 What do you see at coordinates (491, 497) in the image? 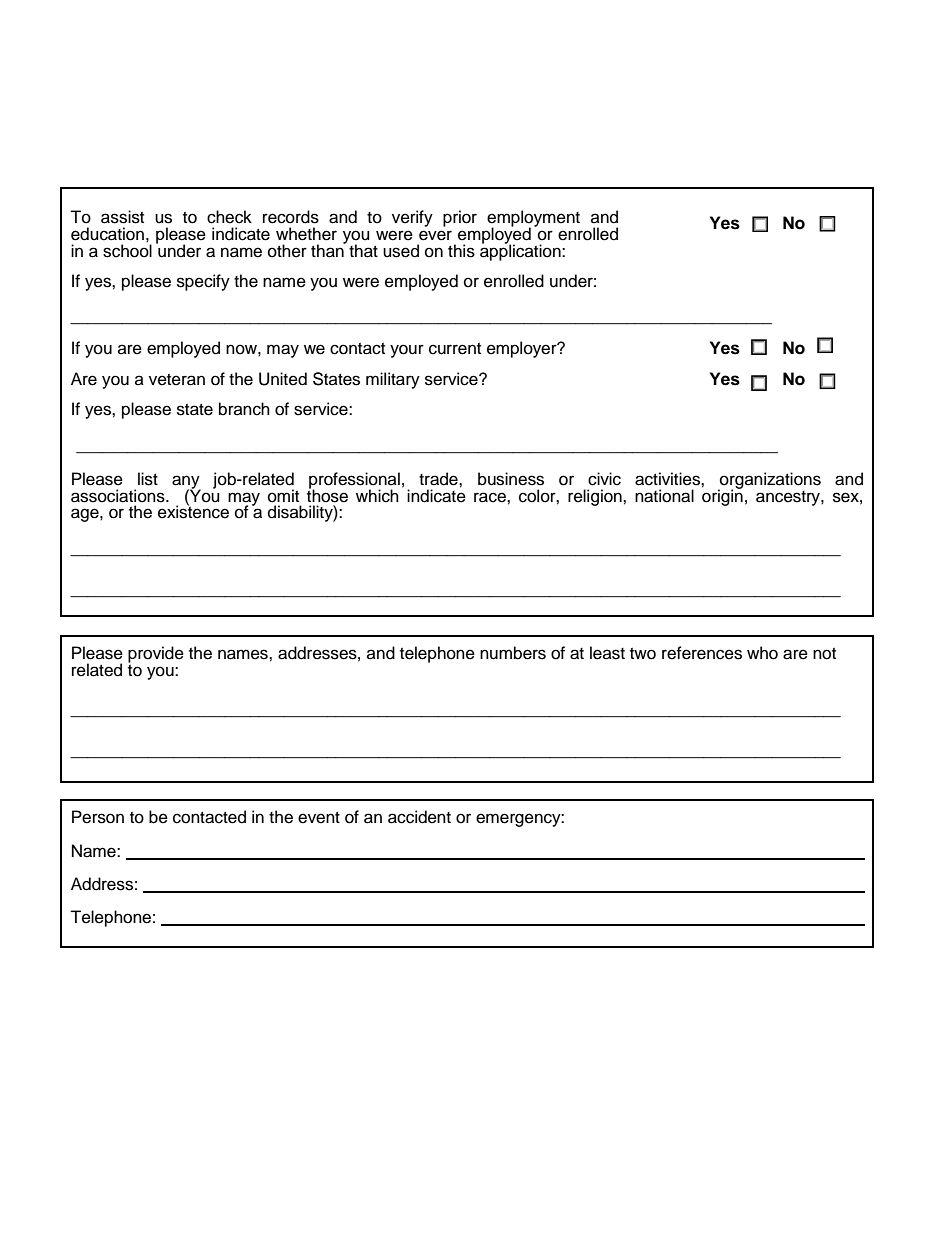
I see `race` at bounding box center [491, 497].
